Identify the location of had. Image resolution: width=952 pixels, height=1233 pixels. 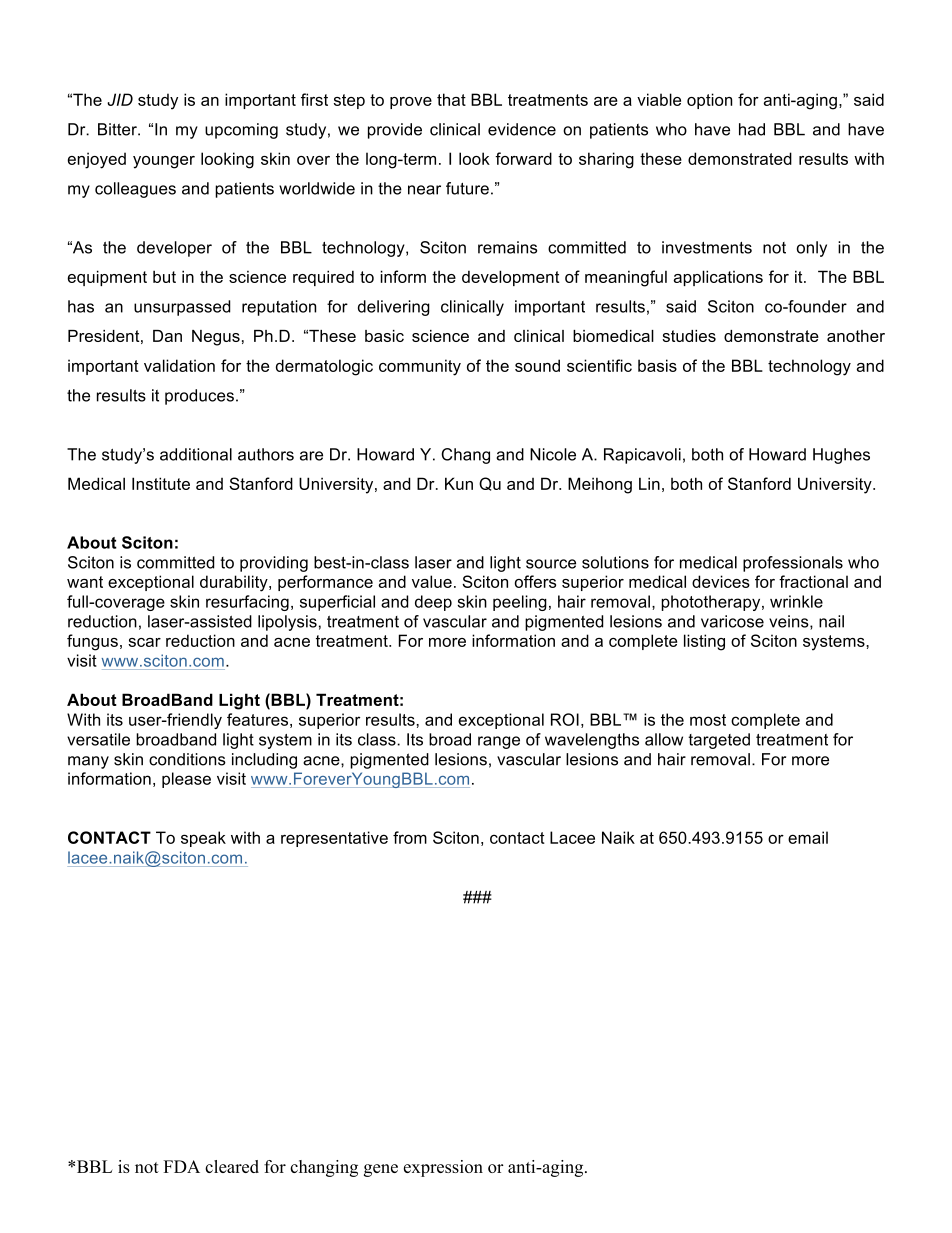
(752, 129).
